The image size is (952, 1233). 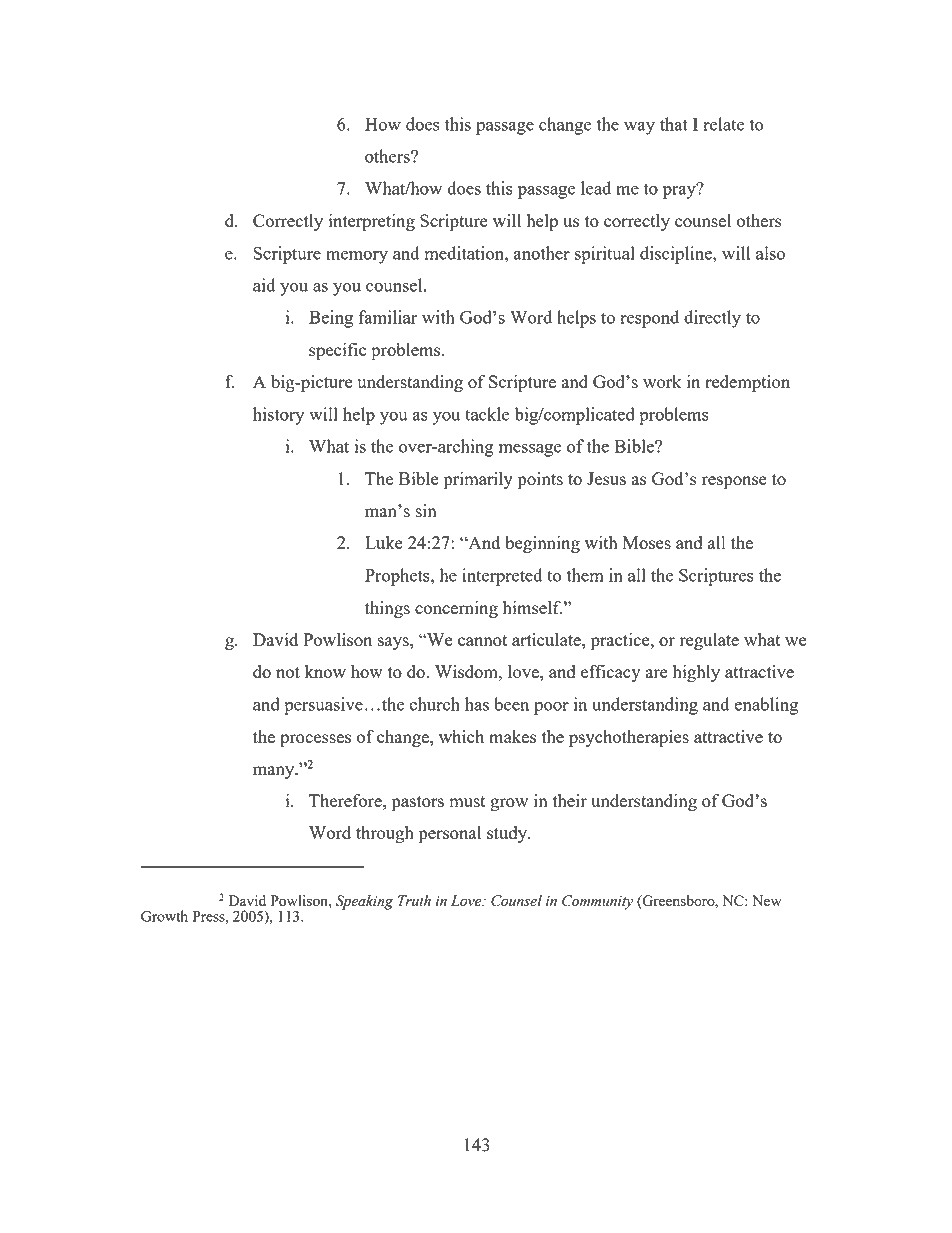 What do you see at coordinates (709, 641) in the page?
I see `regulate` at bounding box center [709, 641].
